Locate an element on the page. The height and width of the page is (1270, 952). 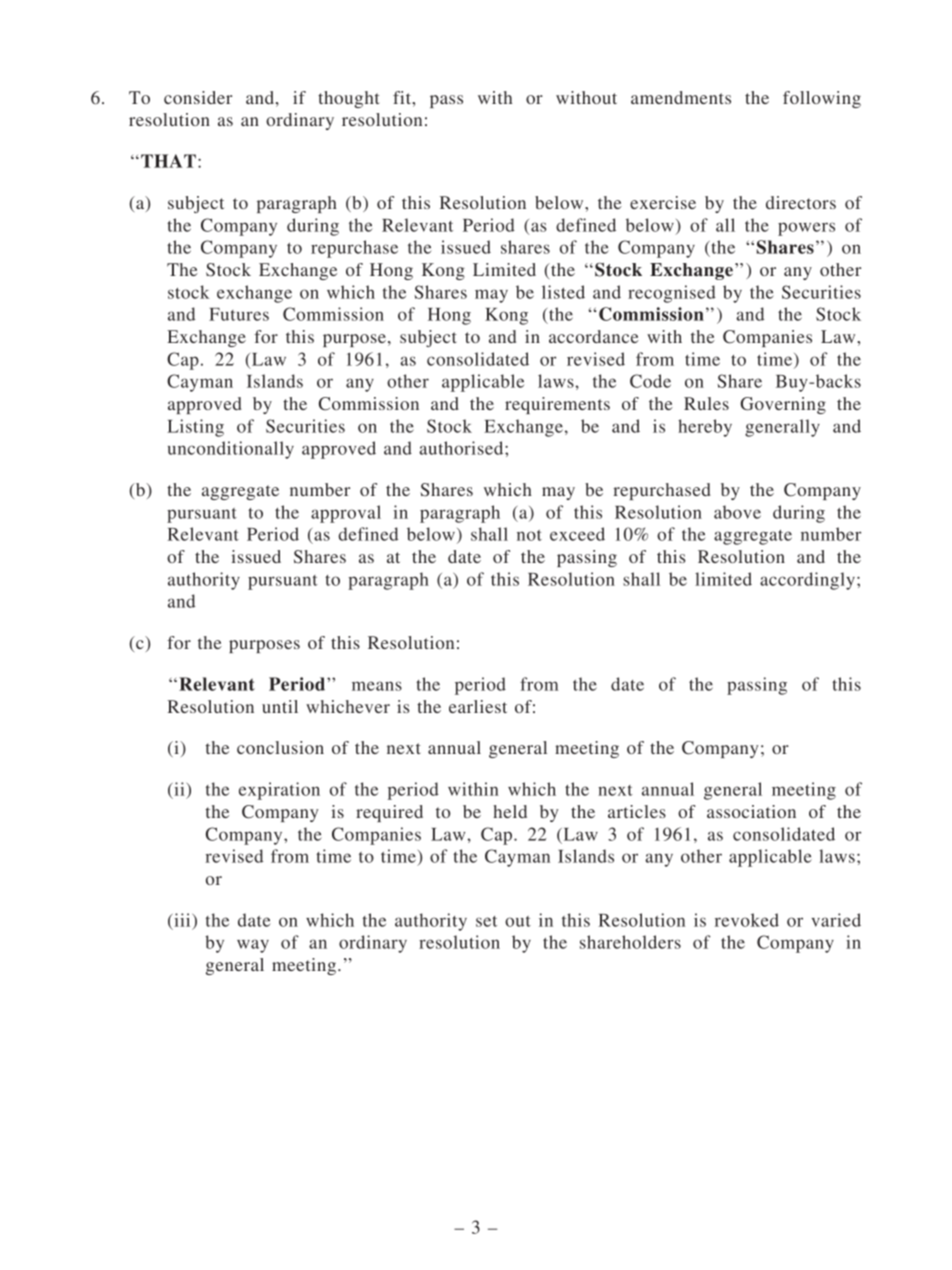
consider is located at coordinates (198, 97).
